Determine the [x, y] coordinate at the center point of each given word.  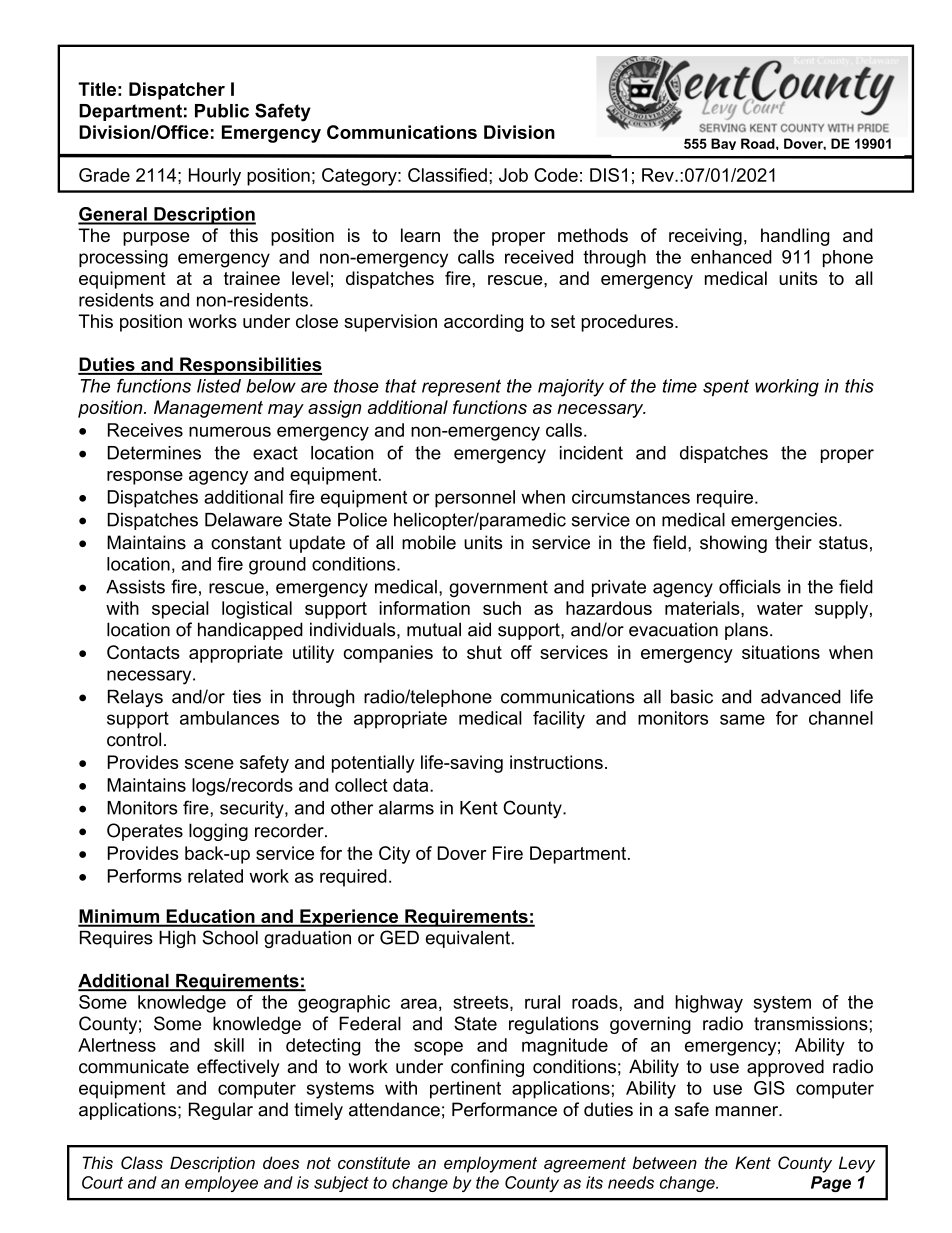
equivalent [468, 939]
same [742, 719]
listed [219, 386]
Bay [723, 144]
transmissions [811, 1023]
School [230, 937]
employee [221, 1184]
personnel [475, 499]
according [483, 323]
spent [726, 387]
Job [513, 175]
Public [222, 111]
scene [209, 764]
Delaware [243, 520]
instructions [556, 762]
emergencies [785, 521]
